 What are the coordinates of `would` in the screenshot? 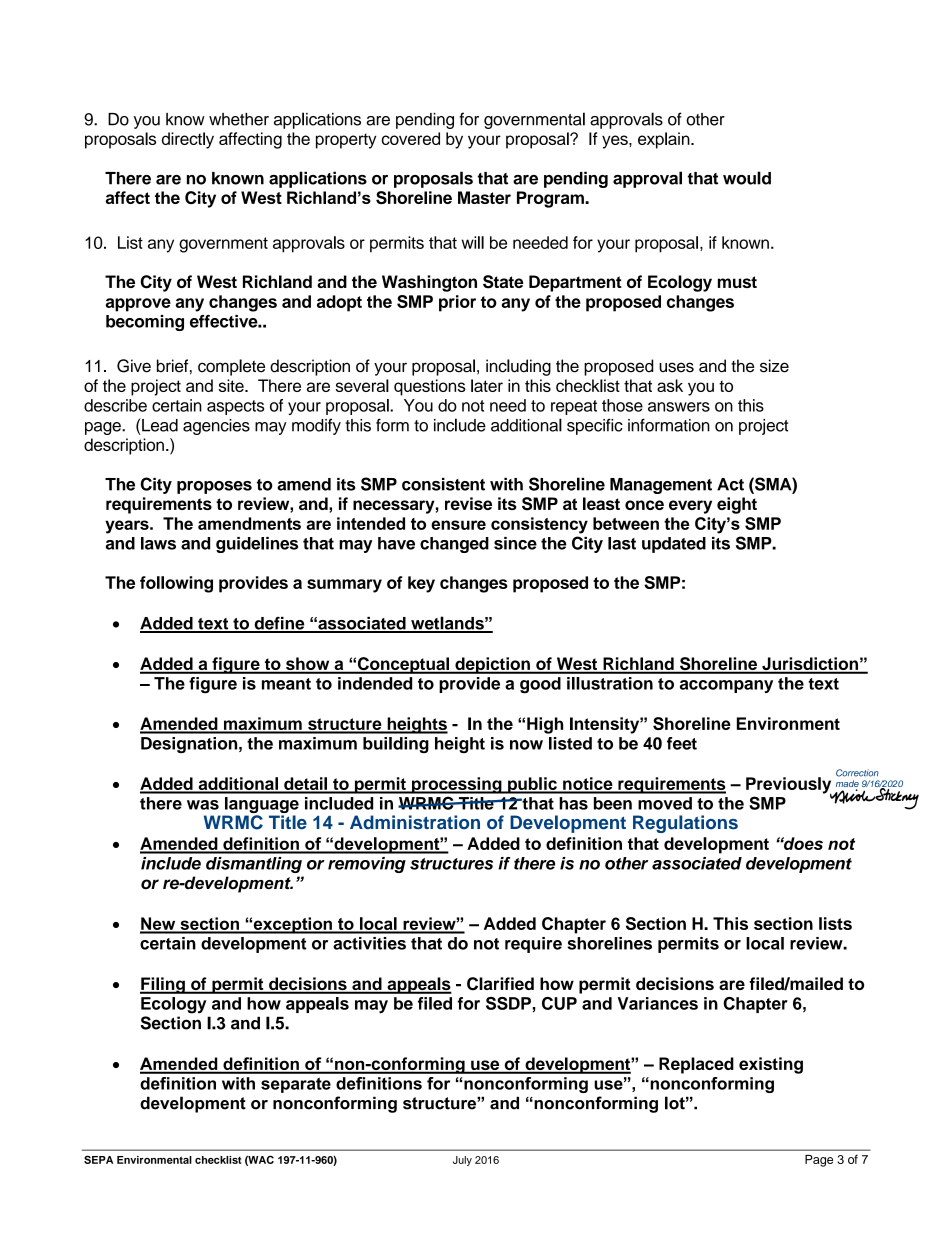 It's located at (747, 178).
